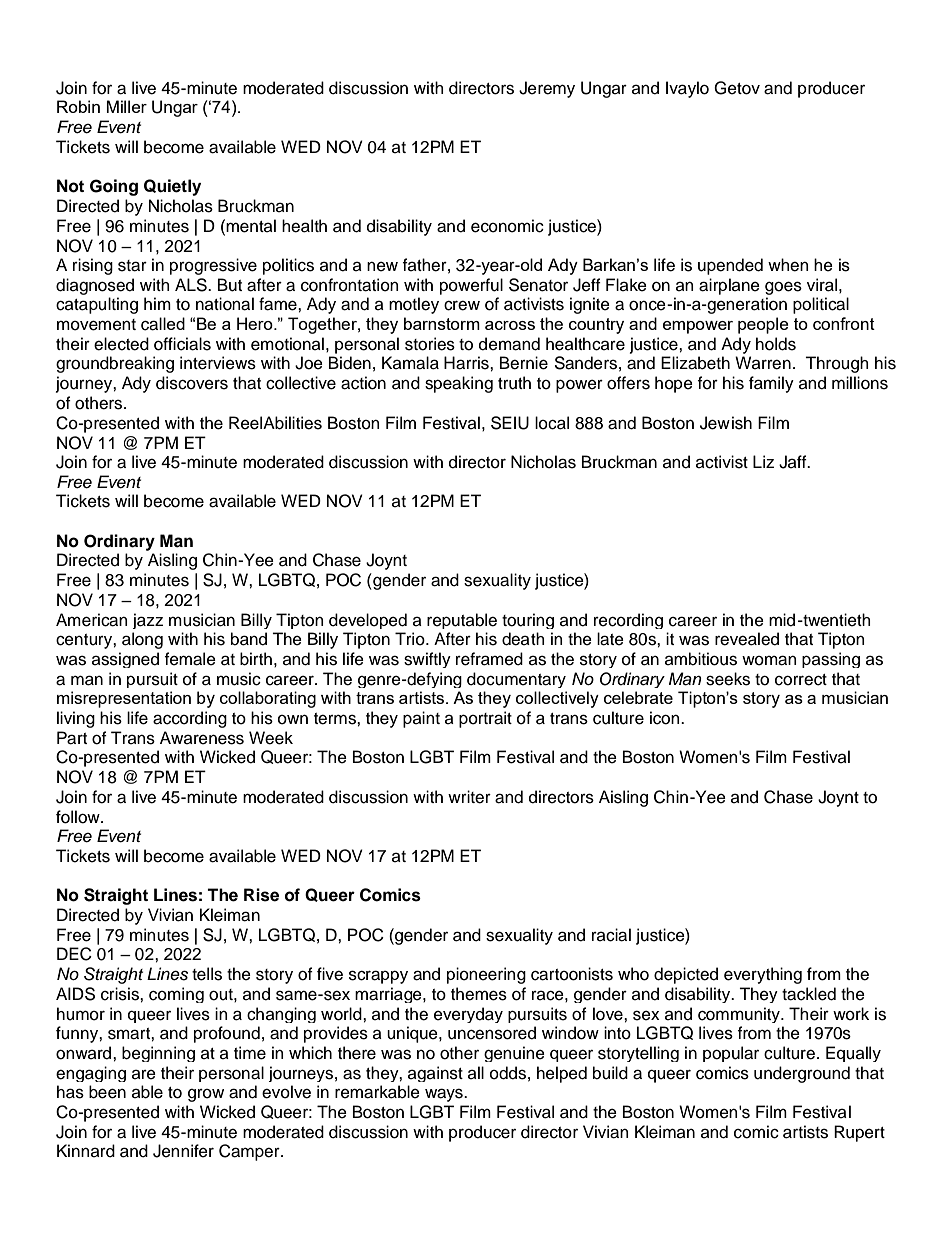 This screenshot has width=952, height=1233. What do you see at coordinates (666, 718) in the screenshot?
I see `icon` at bounding box center [666, 718].
